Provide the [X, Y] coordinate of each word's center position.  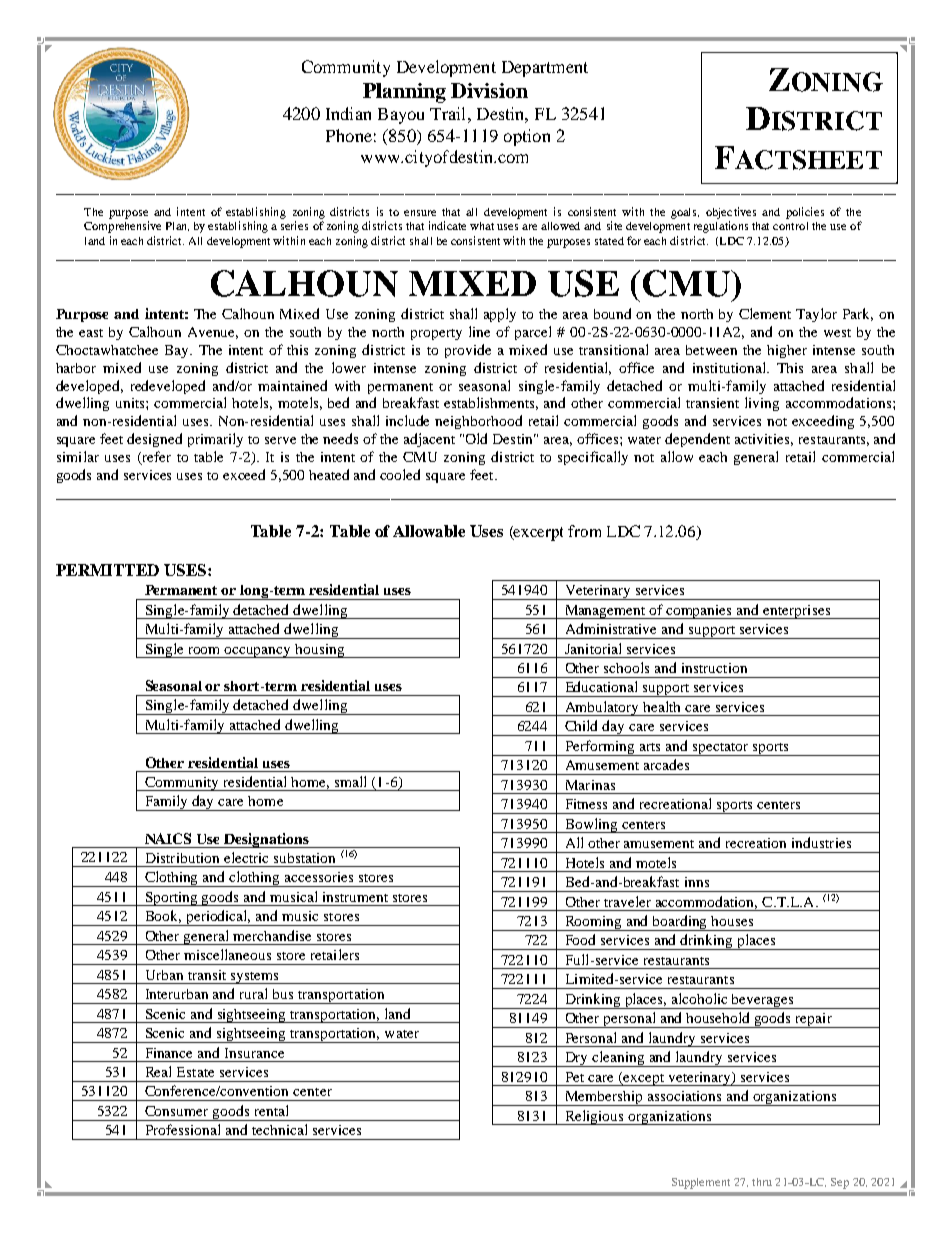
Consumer [176, 1111]
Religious [594, 1117]
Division [489, 90]
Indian [348, 113]
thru [762, 1182]
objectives [731, 213]
